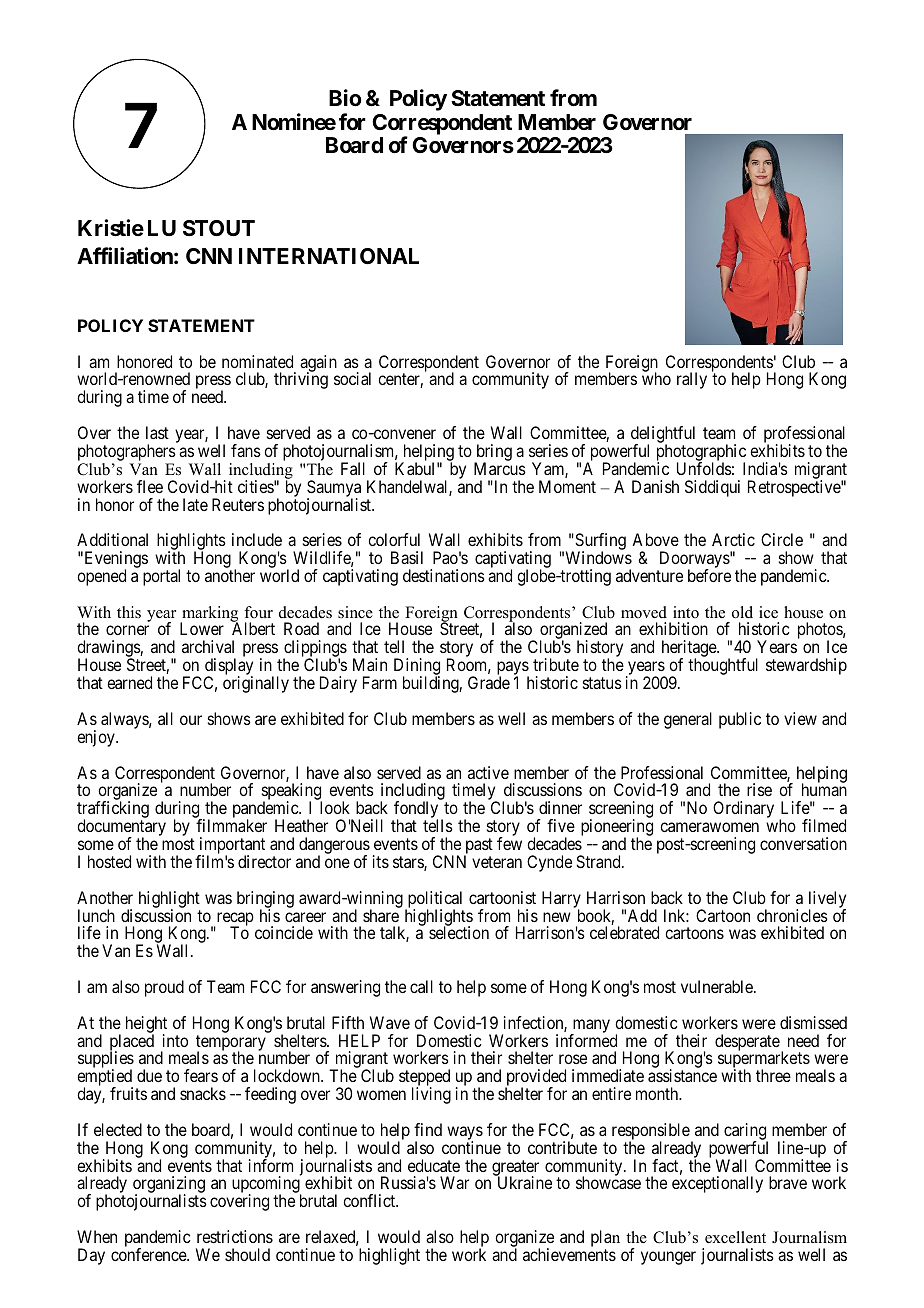 The image size is (924, 1308). What do you see at coordinates (169, 1186) in the screenshot?
I see `organizing` at bounding box center [169, 1186].
